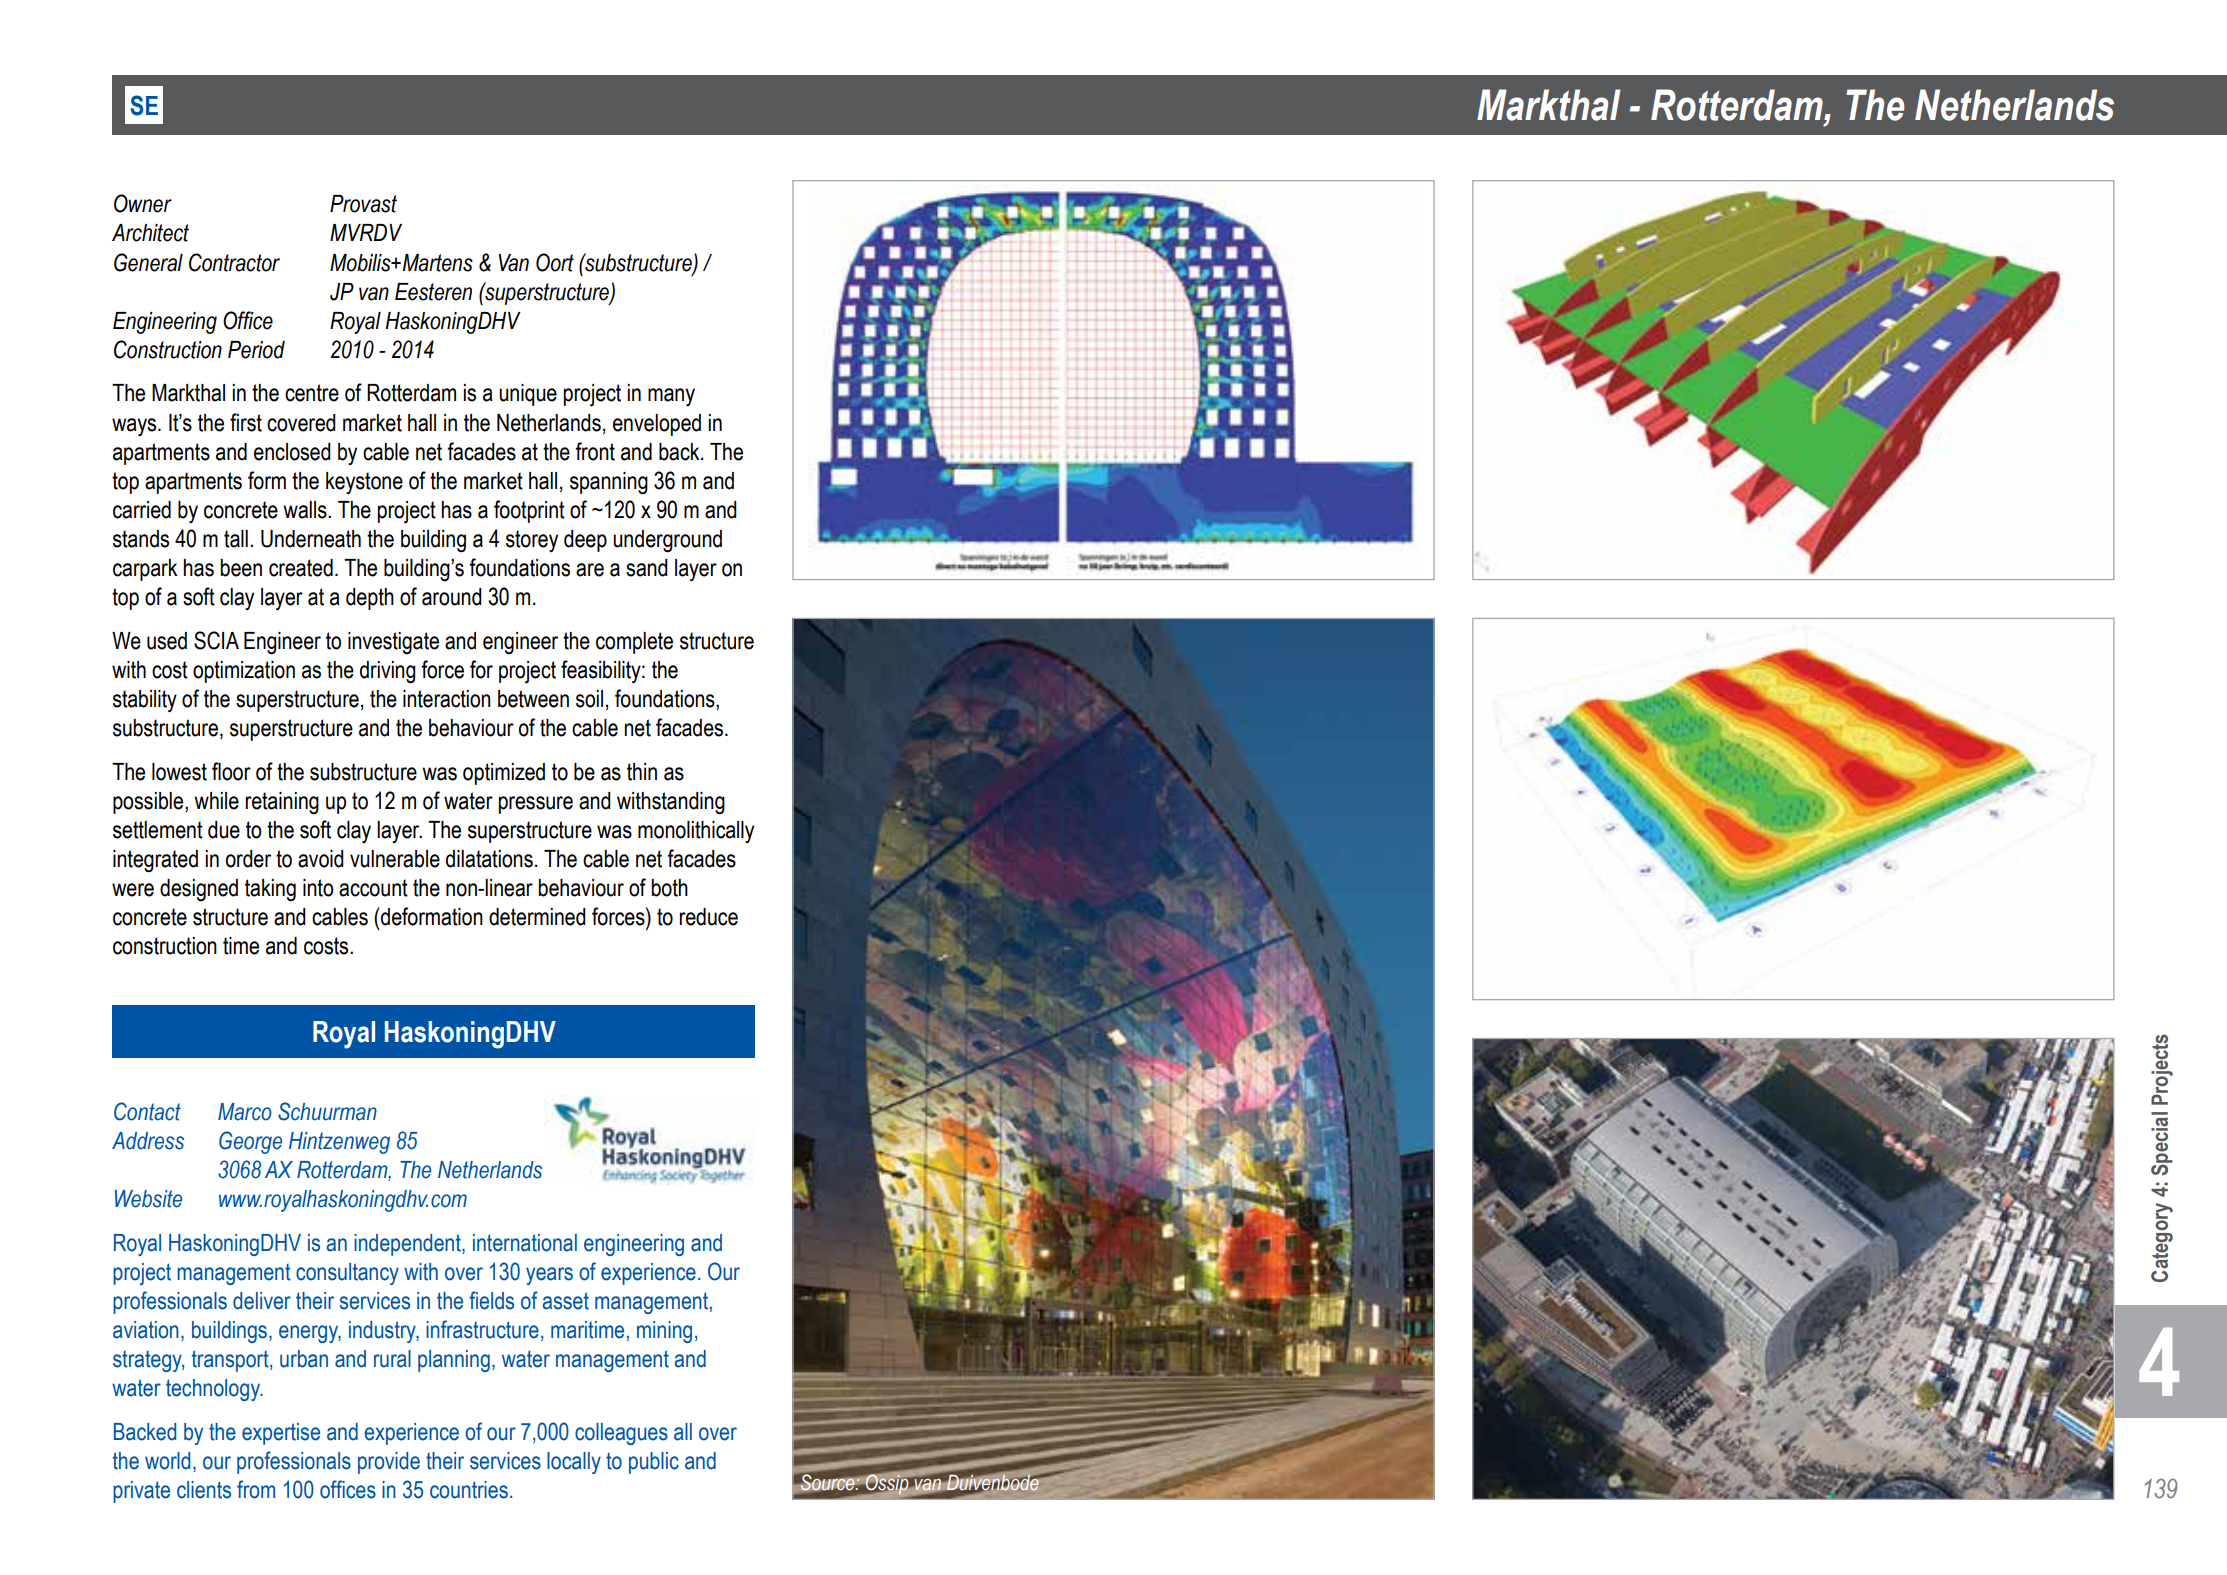 The image size is (2227, 1575). What do you see at coordinates (671, 397) in the screenshot?
I see `many` at bounding box center [671, 397].
